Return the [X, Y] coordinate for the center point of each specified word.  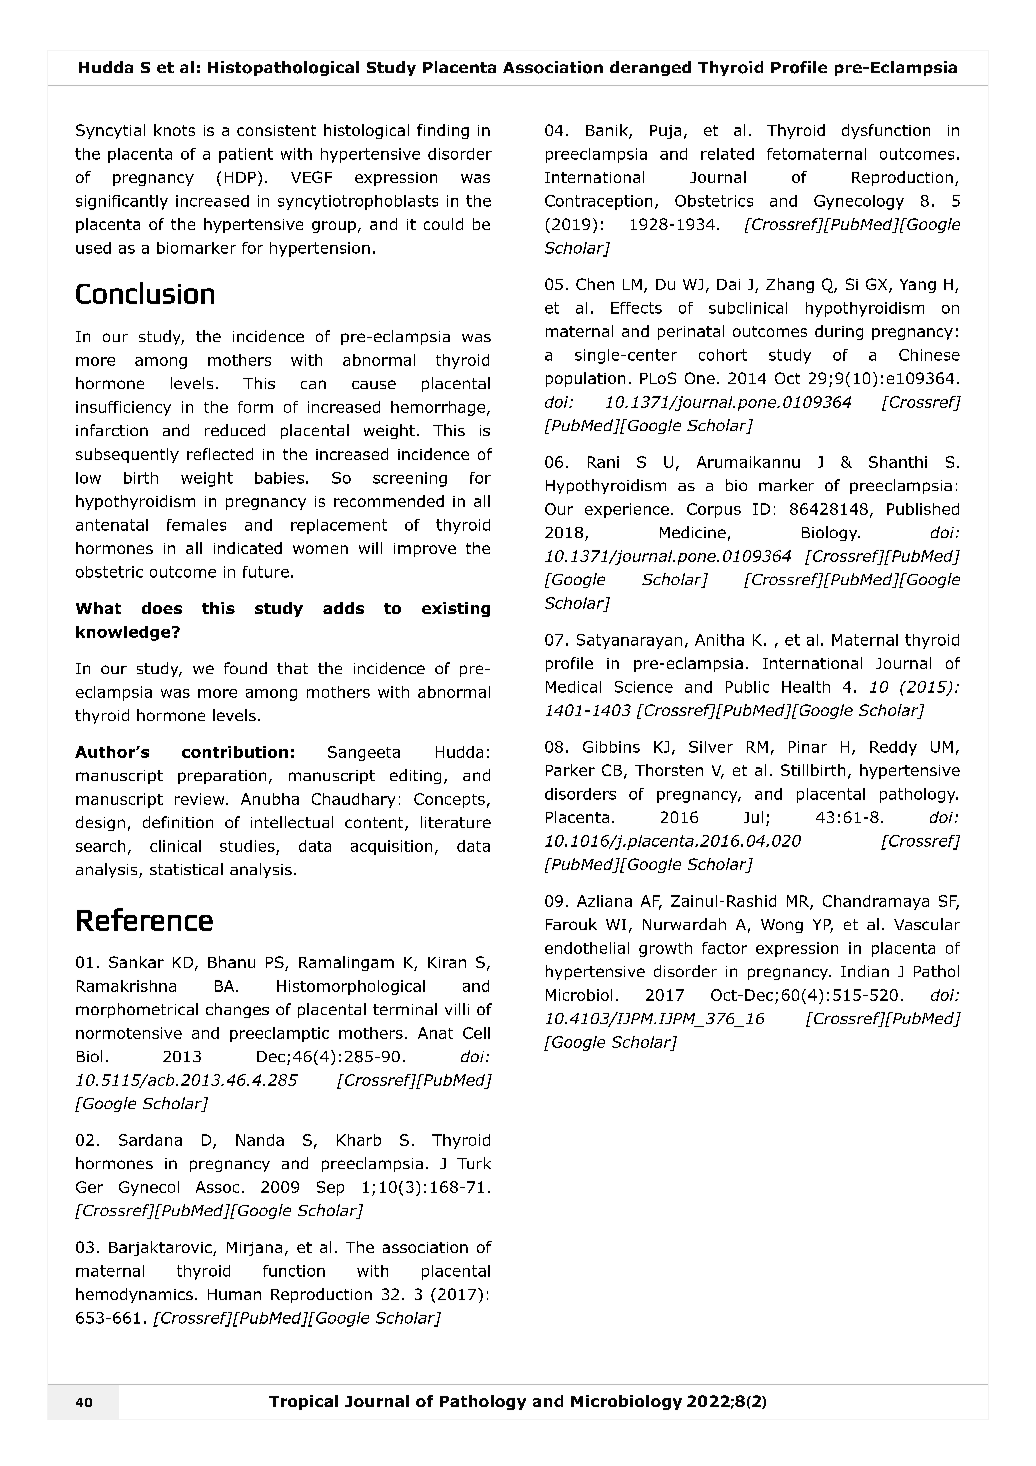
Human [234, 1294]
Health [806, 687]
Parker [570, 770]
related [727, 154]
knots [174, 130]
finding [443, 131]
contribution [235, 752]
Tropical [303, 1402]
